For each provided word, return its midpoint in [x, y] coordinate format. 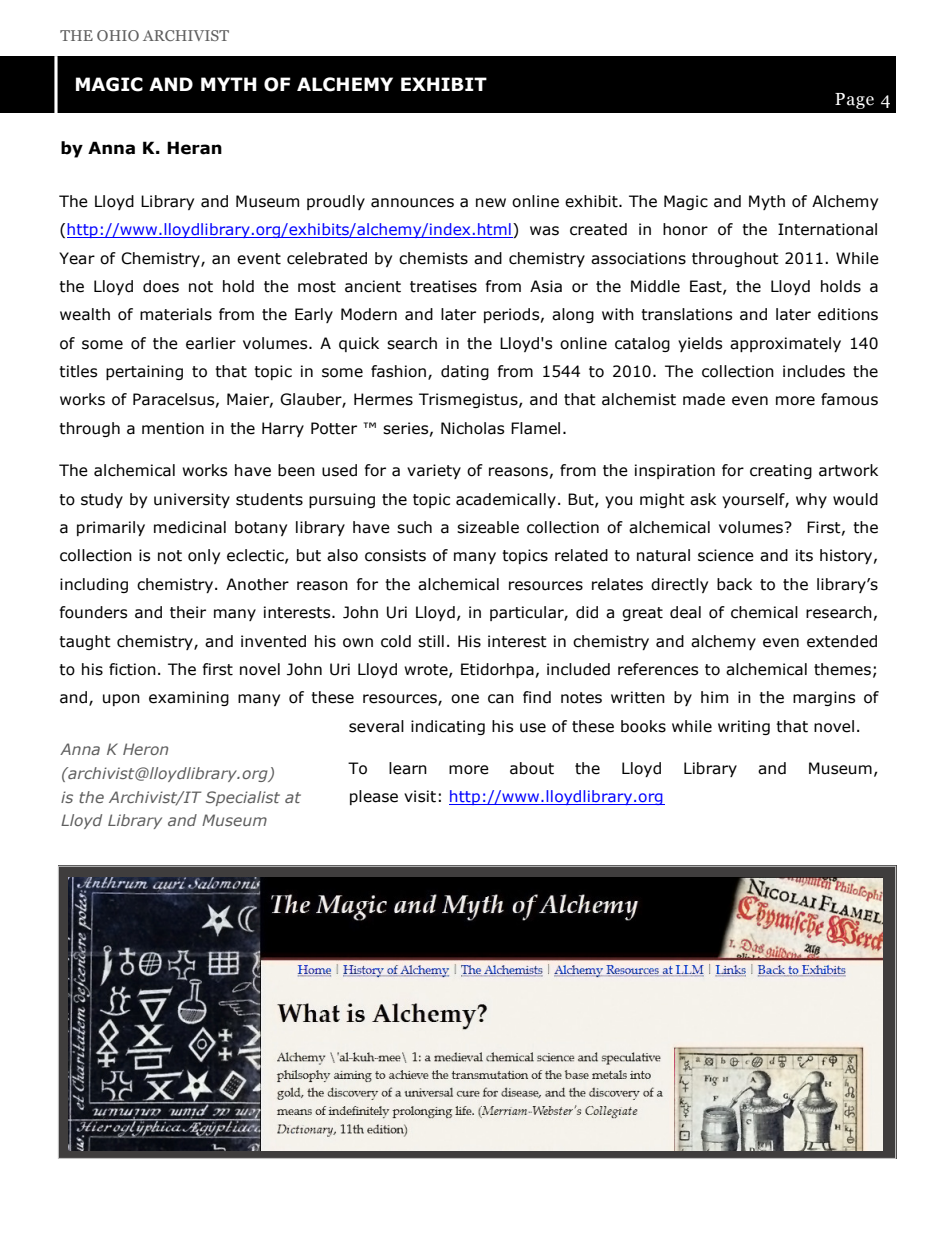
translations [686, 314]
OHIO [118, 35]
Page [854, 101]
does [161, 286]
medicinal [190, 527]
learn [408, 768]
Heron [145, 749]
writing [744, 727]
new [491, 203]
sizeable [488, 527]
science [726, 555]
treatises [443, 286]
